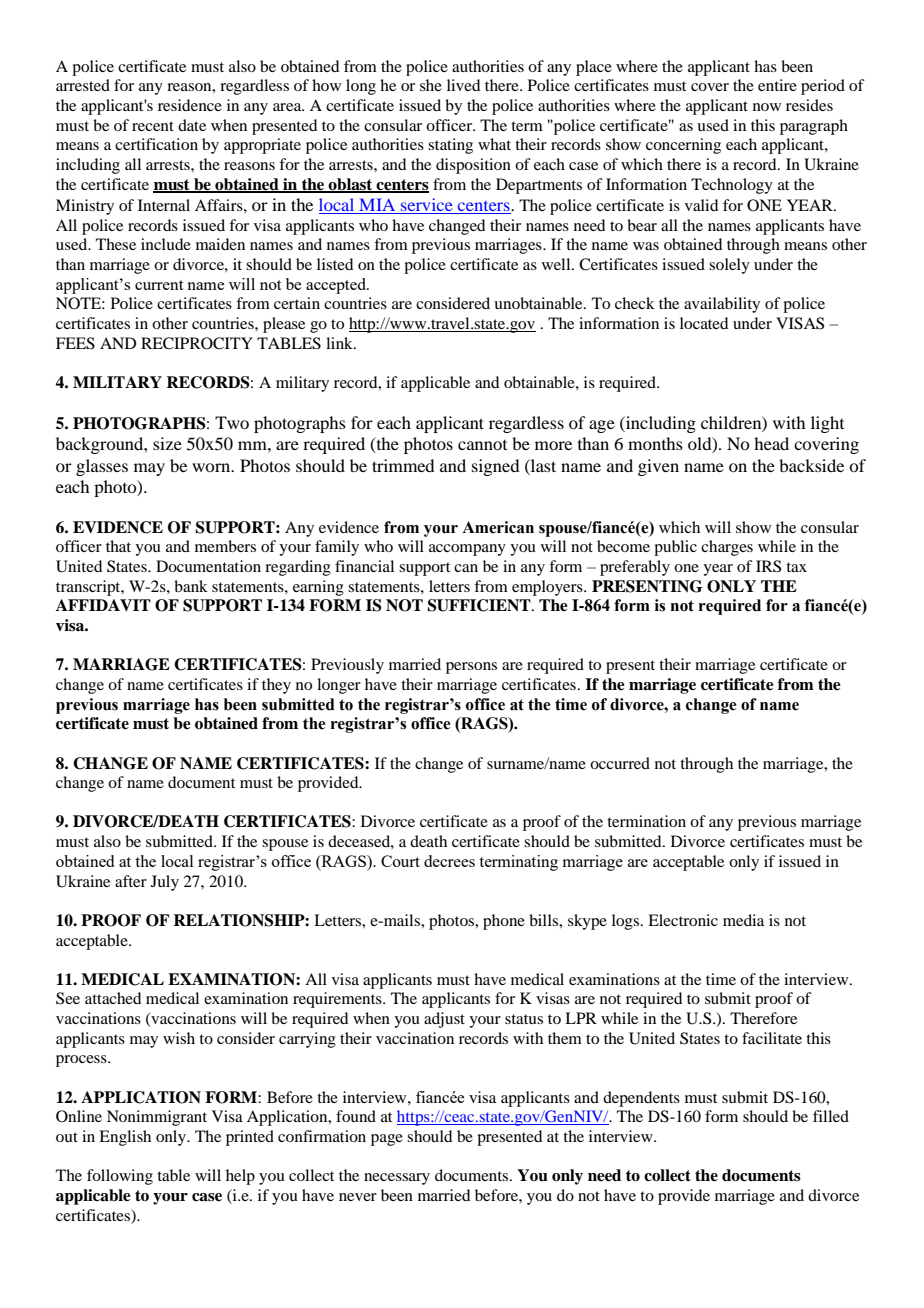  What do you see at coordinates (463, 85) in the screenshot?
I see `lived` at bounding box center [463, 85].
